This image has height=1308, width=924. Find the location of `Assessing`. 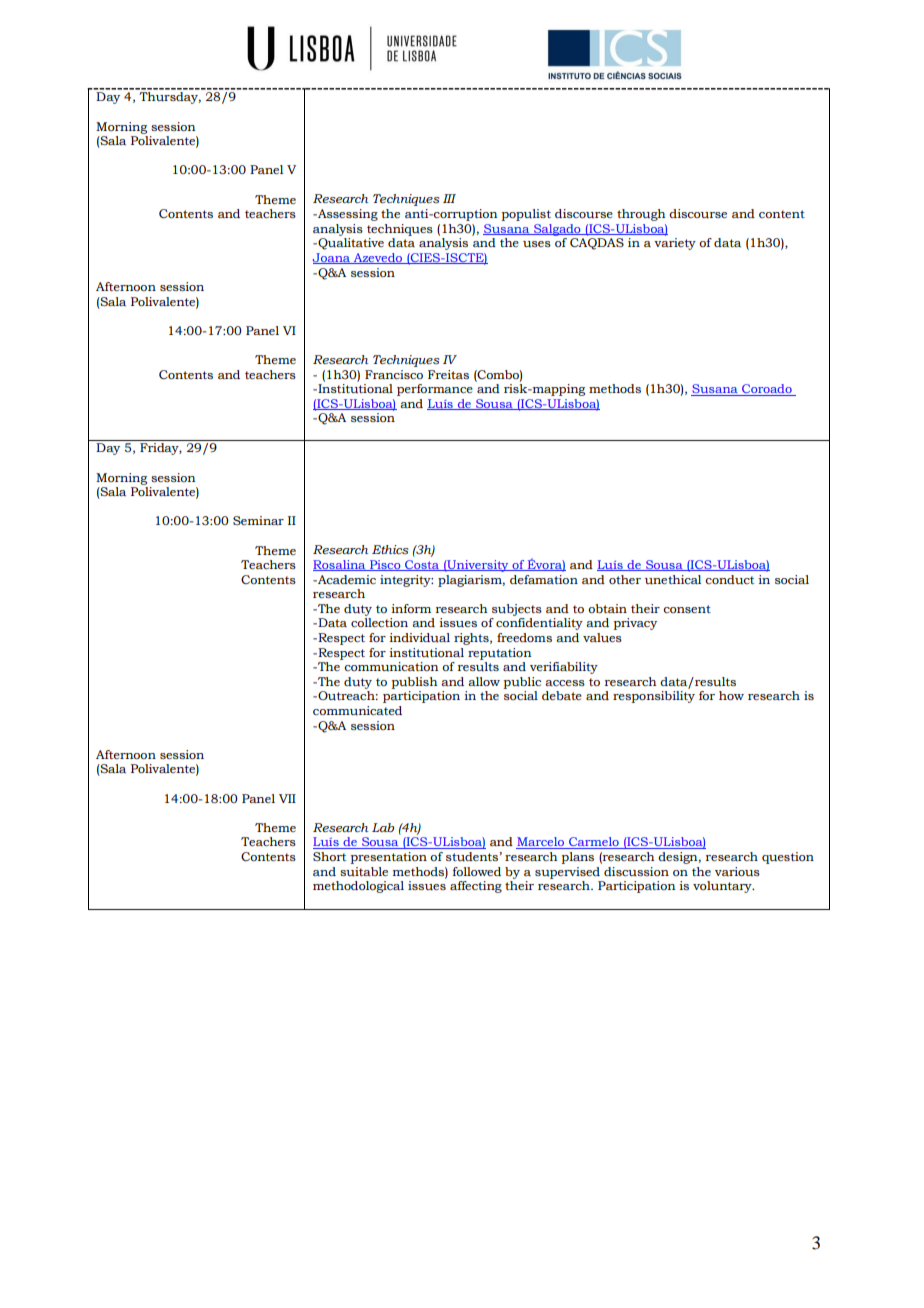

Assessing is located at coordinates (347, 215).
